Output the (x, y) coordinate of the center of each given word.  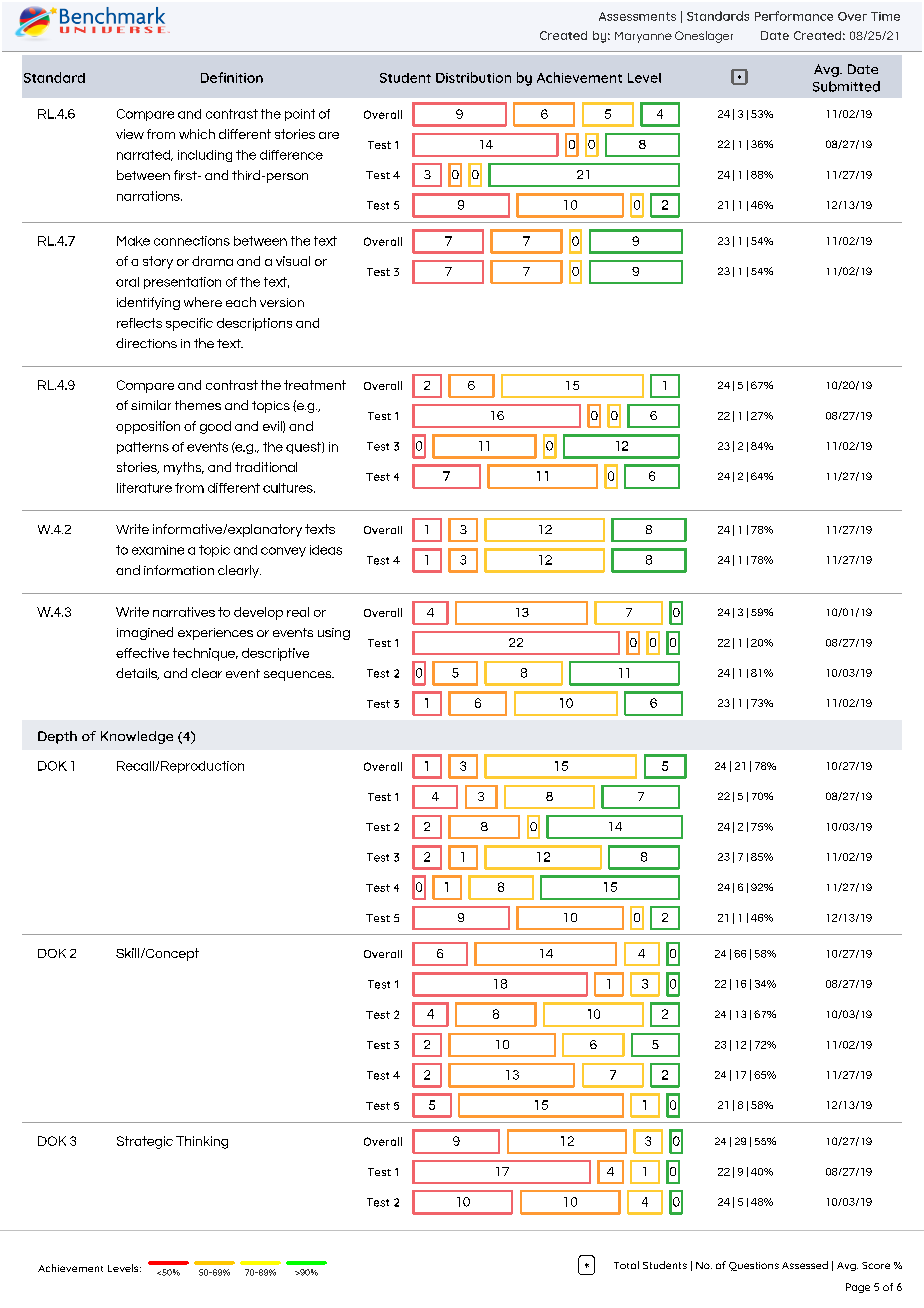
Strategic (145, 1142)
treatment (315, 385)
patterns (143, 448)
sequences (299, 676)
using (334, 634)
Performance (794, 16)
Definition (232, 77)
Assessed (805, 1265)
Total (626, 1265)
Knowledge (137, 737)
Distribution (473, 77)
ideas (326, 550)
